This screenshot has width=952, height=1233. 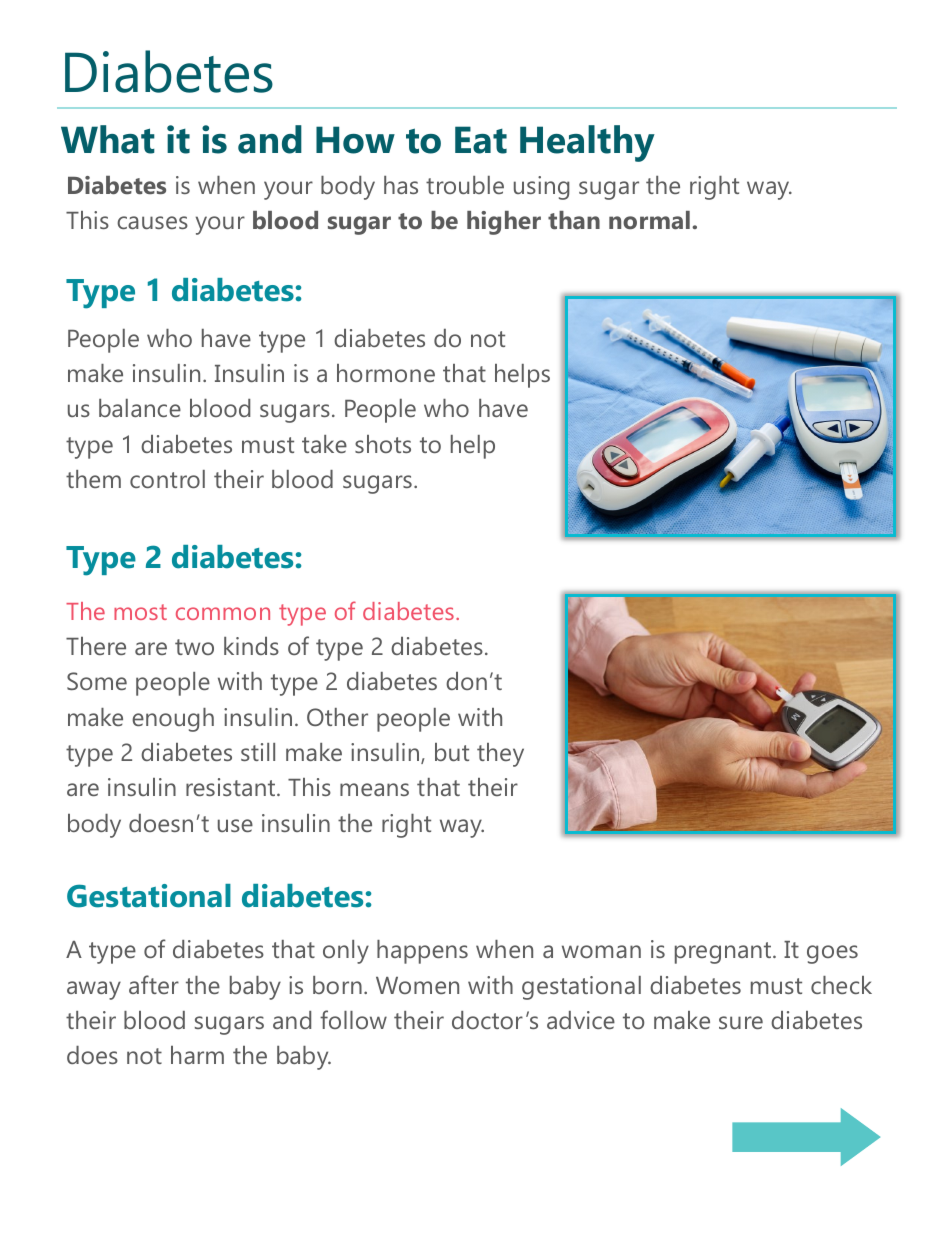 I want to click on they, so click(x=500, y=755).
